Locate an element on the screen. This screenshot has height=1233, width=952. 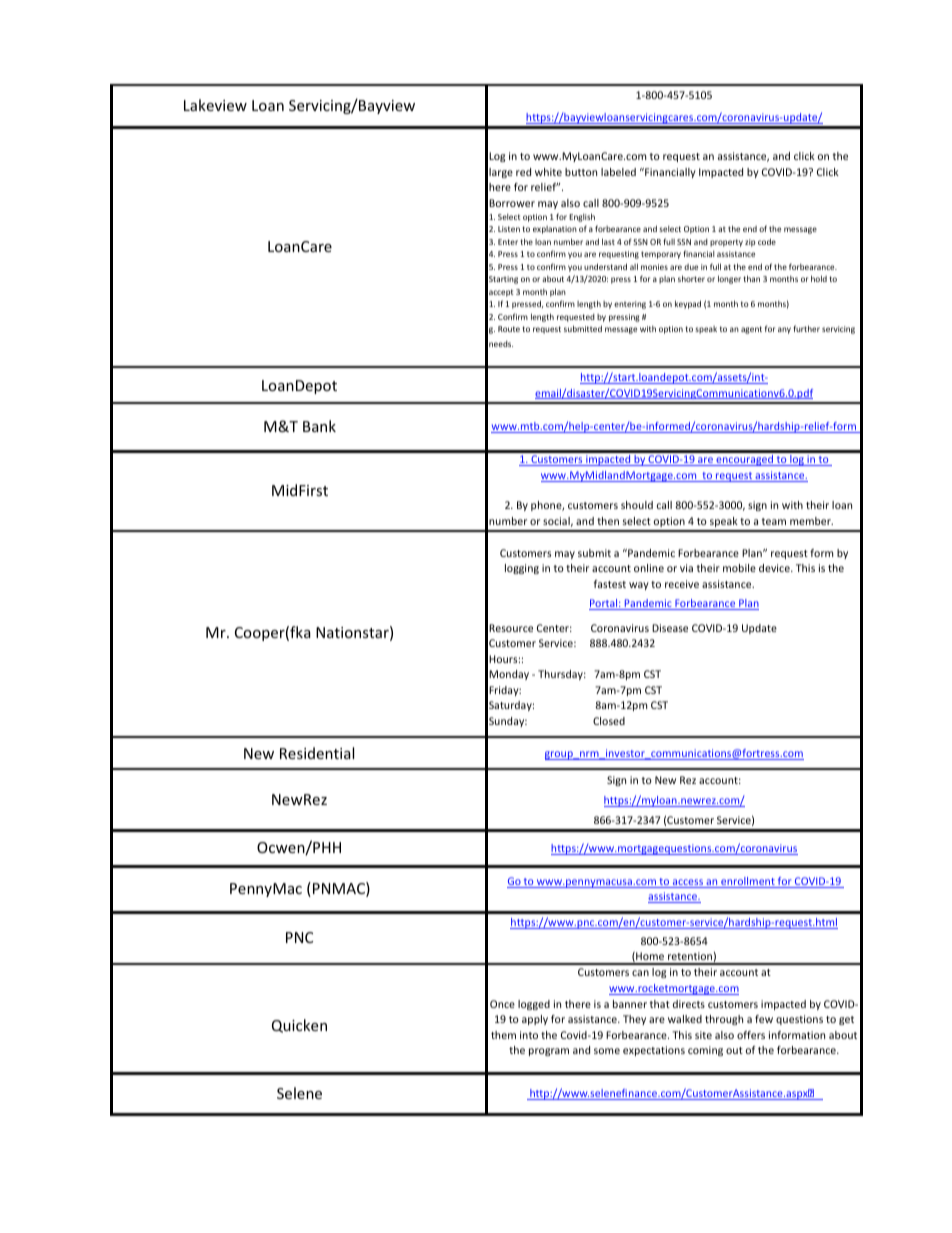
code is located at coordinates (767, 241).
